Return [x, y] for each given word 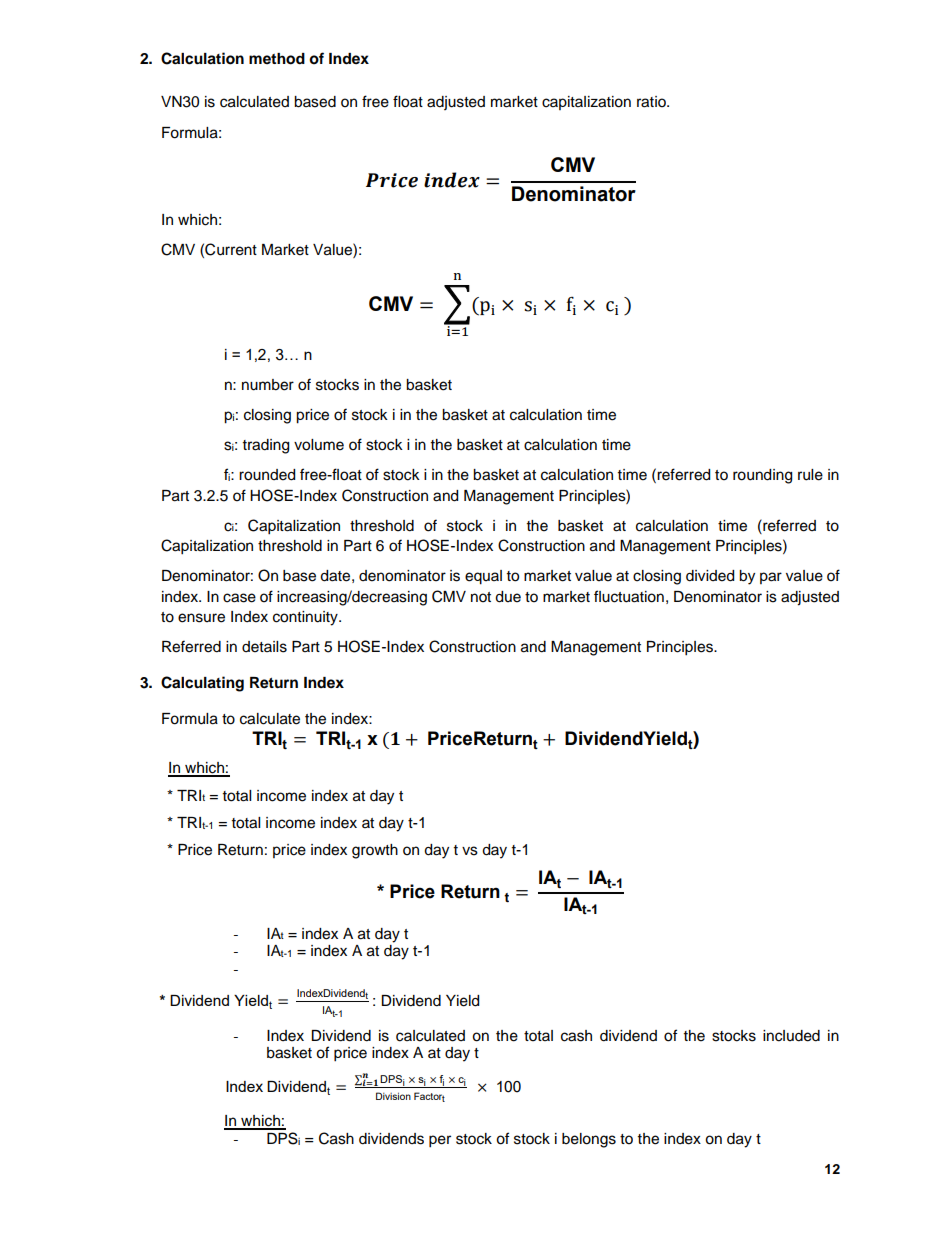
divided [710, 576]
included [791, 1036]
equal [483, 577]
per [440, 1141]
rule [810, 475]
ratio [652, 102]
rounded [267, 475]
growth [375, 851]
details [264, 647]
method [277, 59]
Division [393, 1096]
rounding [762, 476]
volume [319, 445]
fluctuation [629, 596]
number [268, 385]
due [508, 597]
